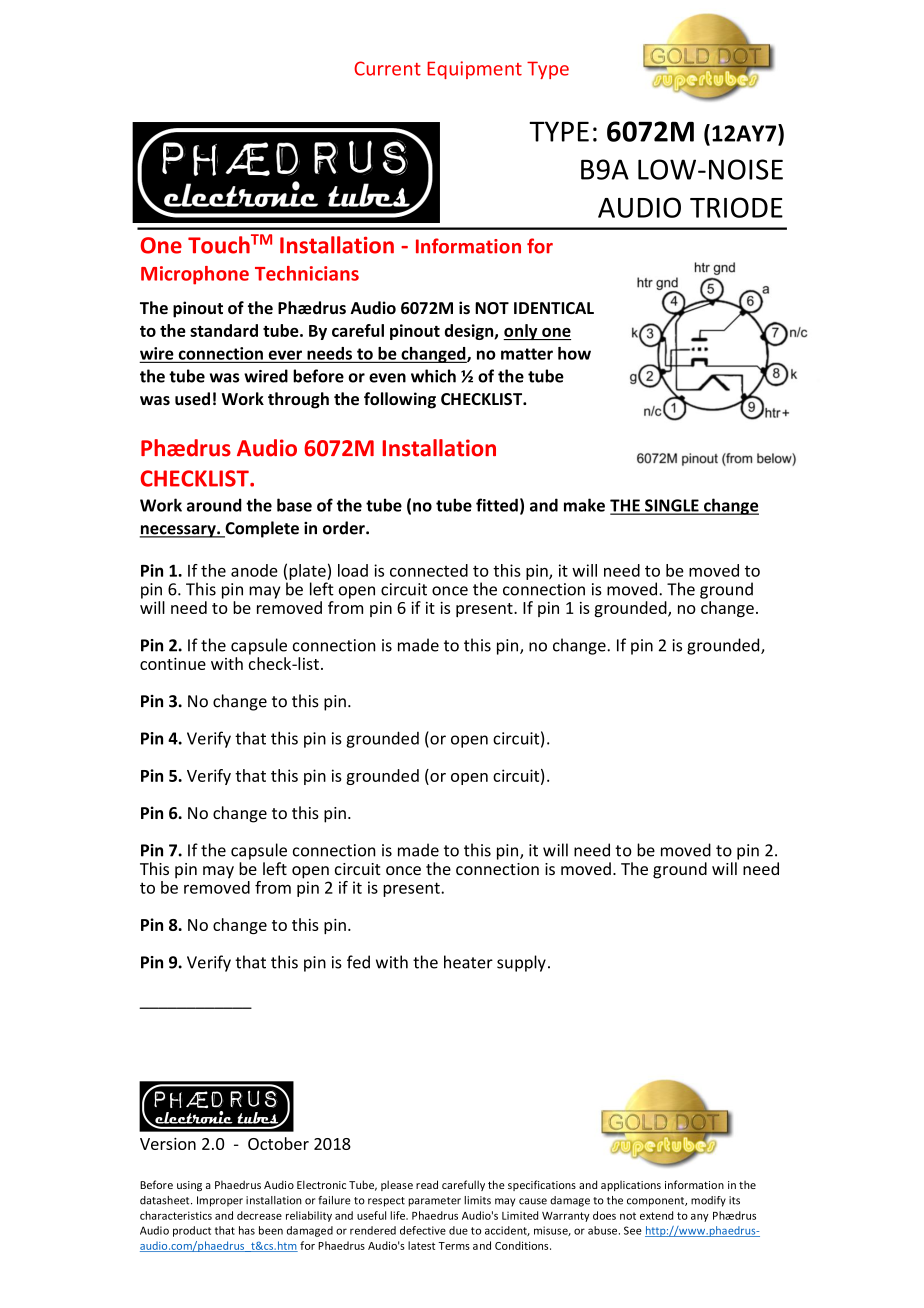 The image size is (924, 1308). What do you see at coordinates (220, 1201) in the page?
I see `Improper` at bounding box center [220, 1201].
